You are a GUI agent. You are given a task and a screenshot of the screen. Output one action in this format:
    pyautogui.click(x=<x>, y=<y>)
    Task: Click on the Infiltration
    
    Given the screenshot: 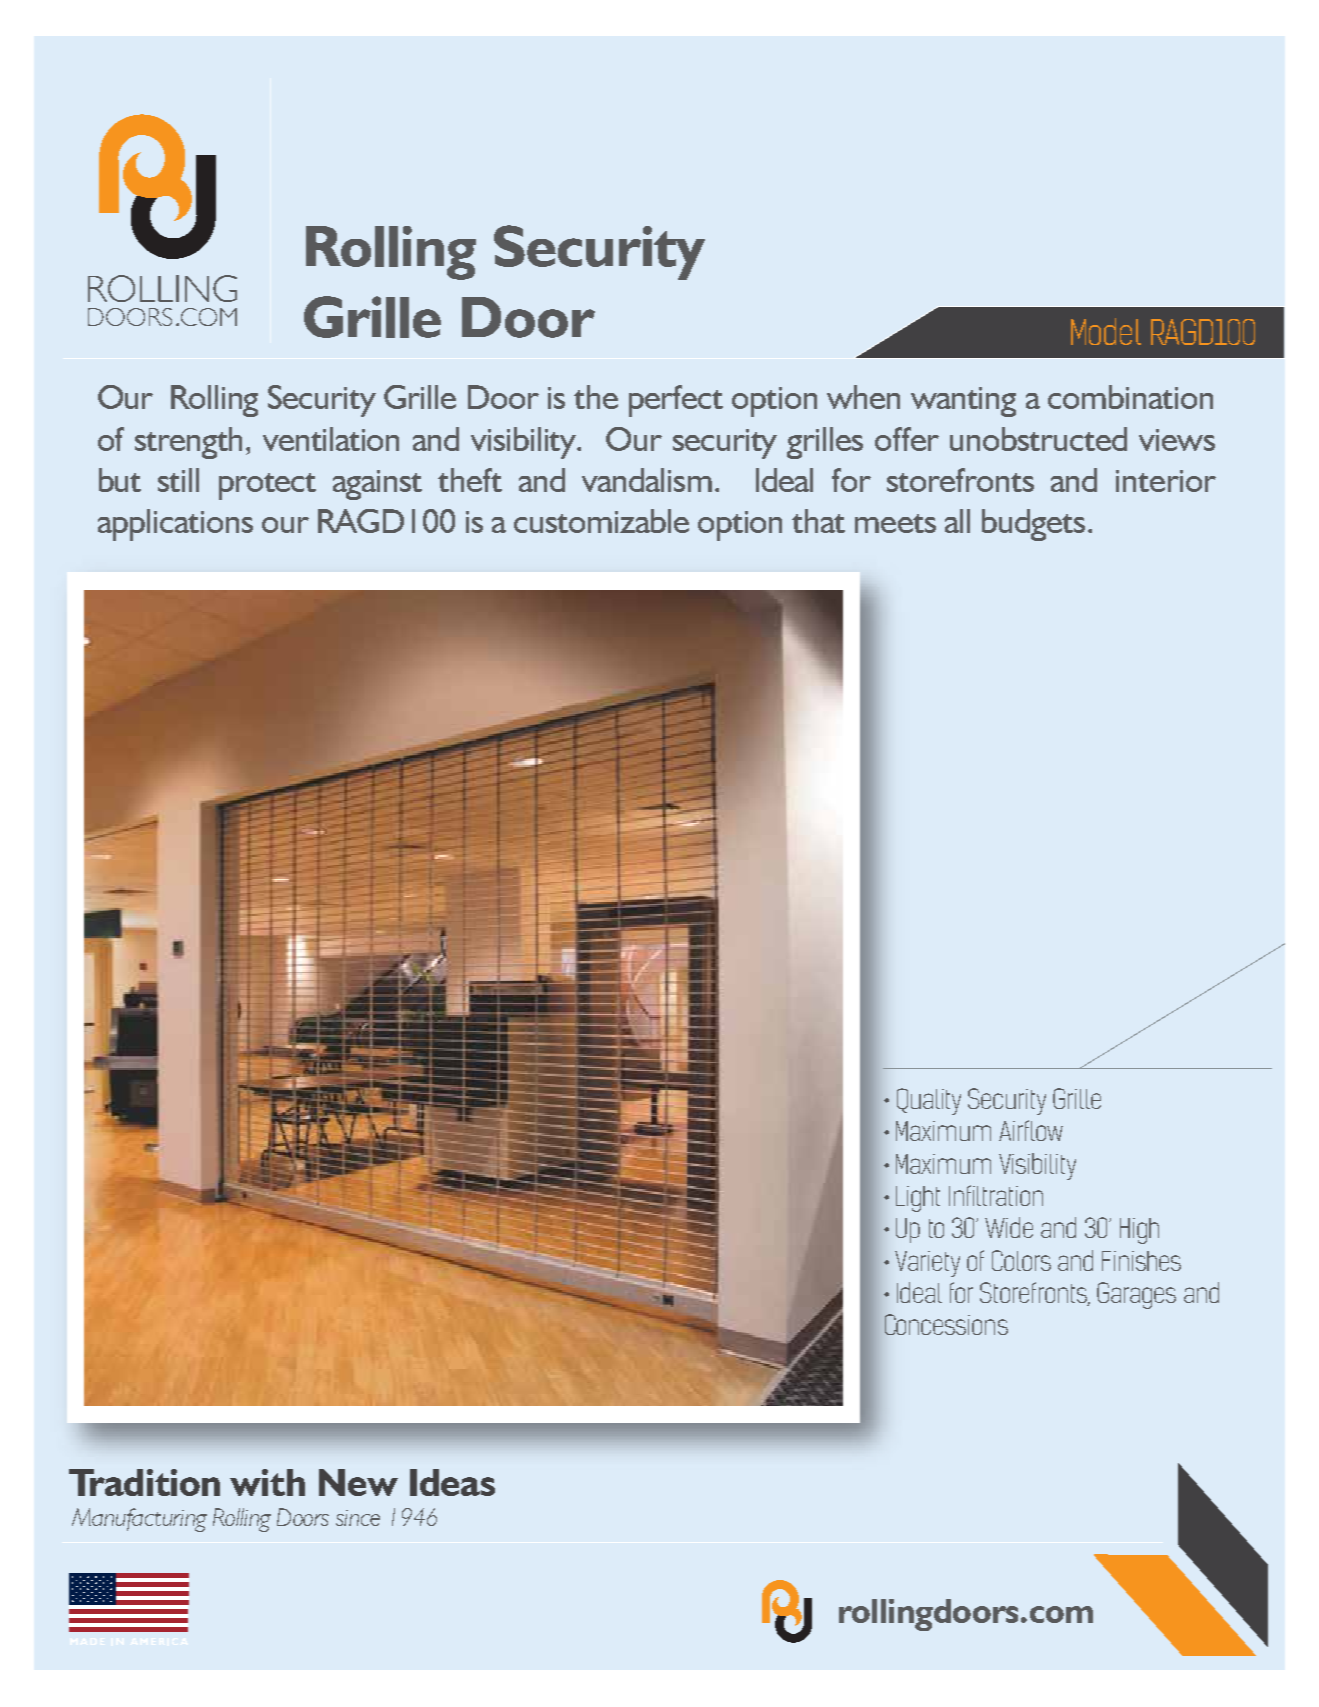 What is the action you would take?
    pyautogui.click(x=996, y=1195)
